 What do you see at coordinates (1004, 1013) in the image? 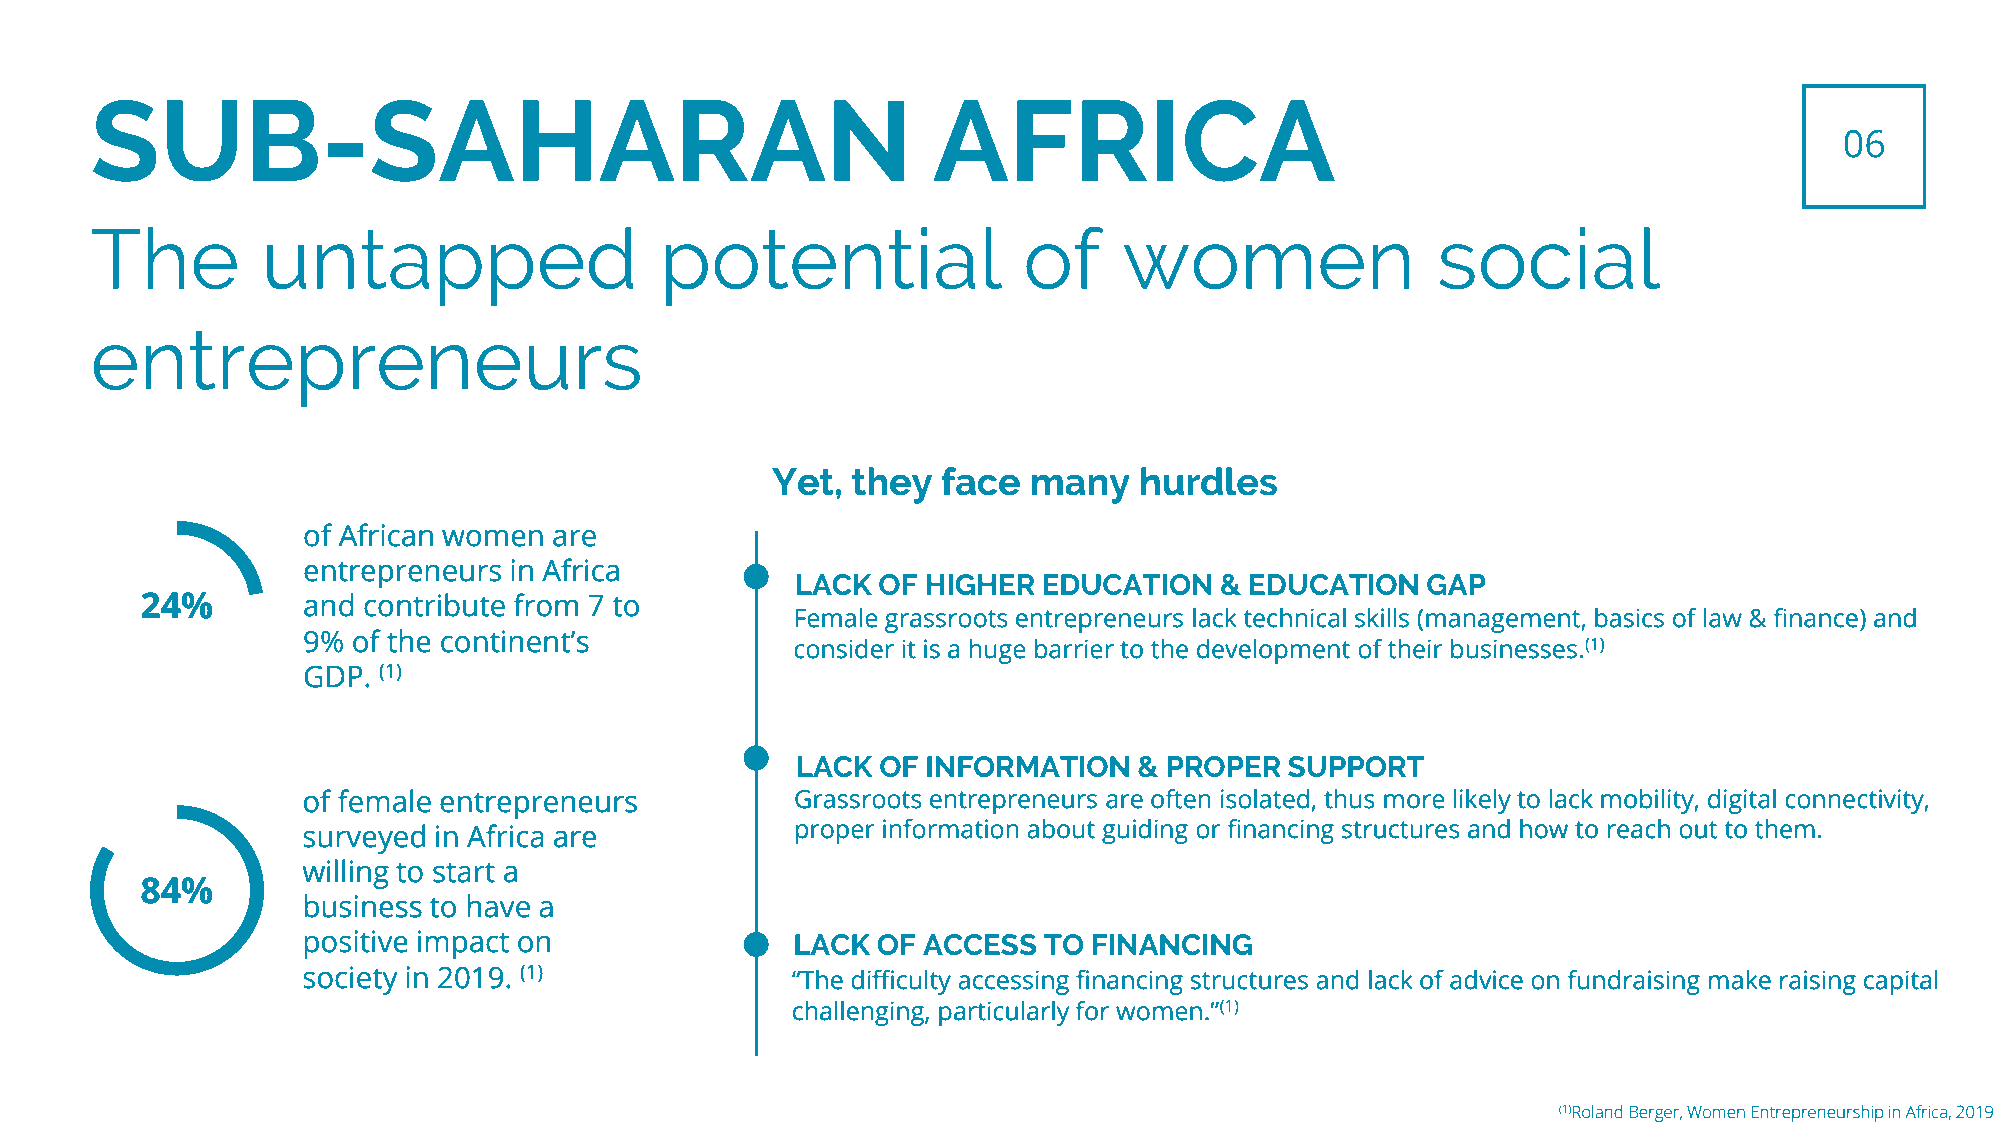
I see `particularly` at bounding box center [1004, 1013].
